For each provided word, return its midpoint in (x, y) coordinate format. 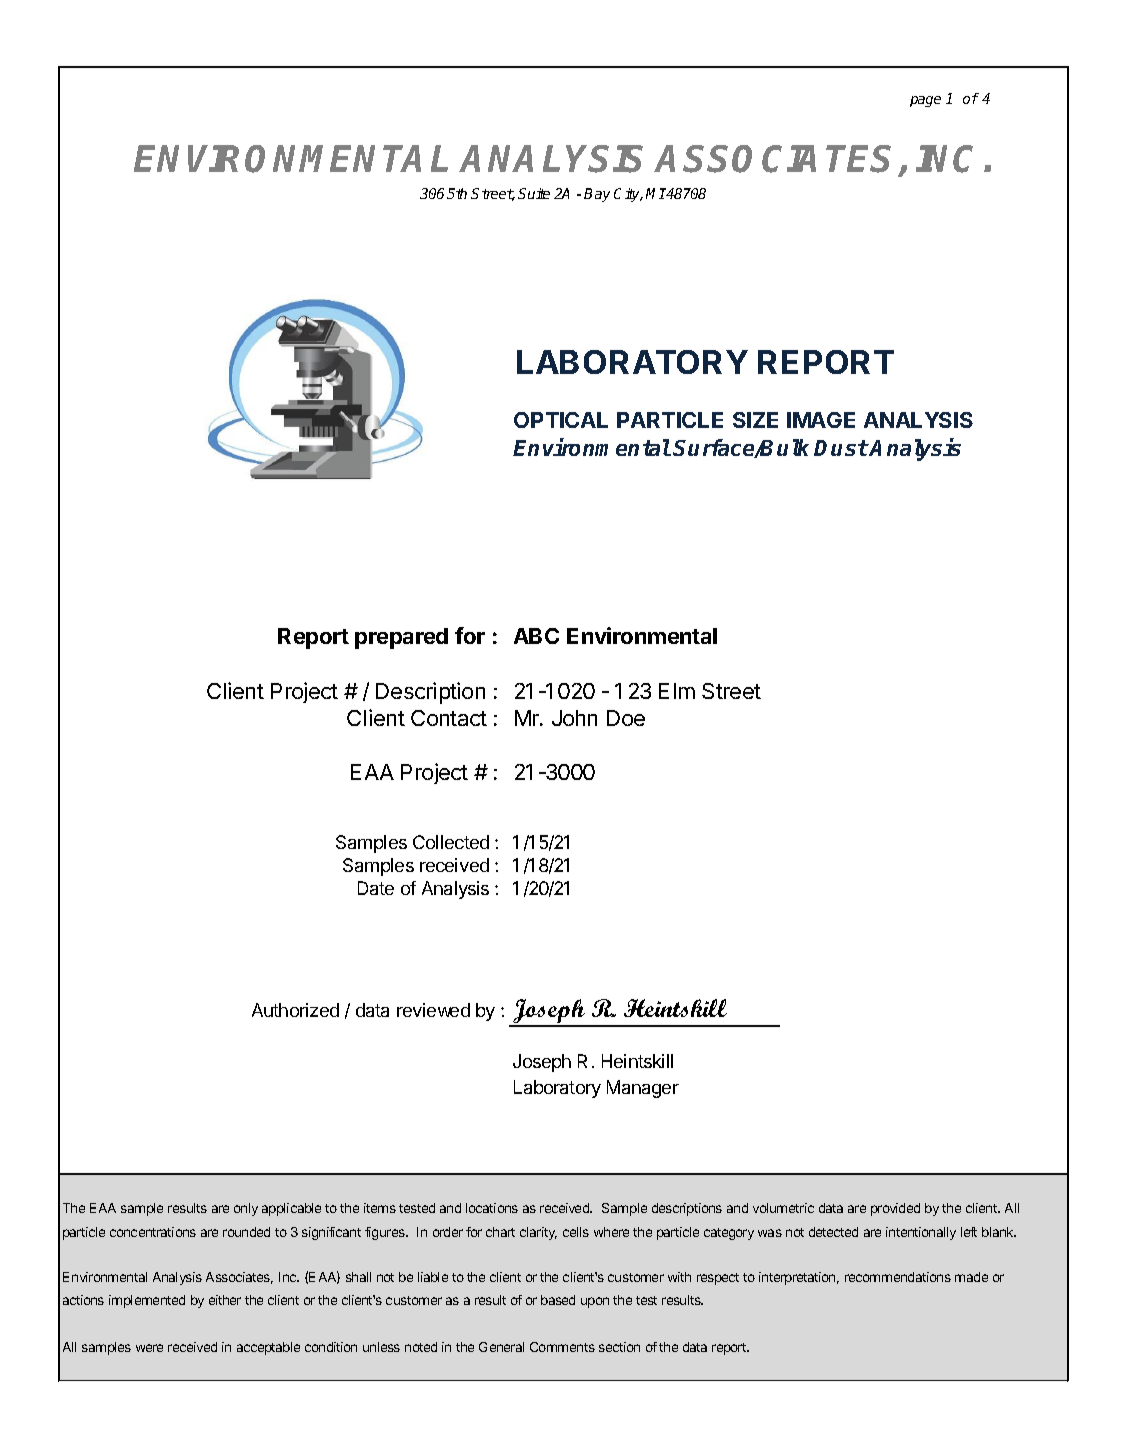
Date (376, 888)
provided (895, 1209)
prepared (401, 638)
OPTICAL (561, 420)
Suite (534, 193)
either (225, 1300)
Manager (643, 1089)
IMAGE (821, 420)
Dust (841, 448)
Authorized (295, 1010)
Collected (451, 842)
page (925, 101)
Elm (677, 691)
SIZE (755, 420)
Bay (597, 195)
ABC (536, 636)
